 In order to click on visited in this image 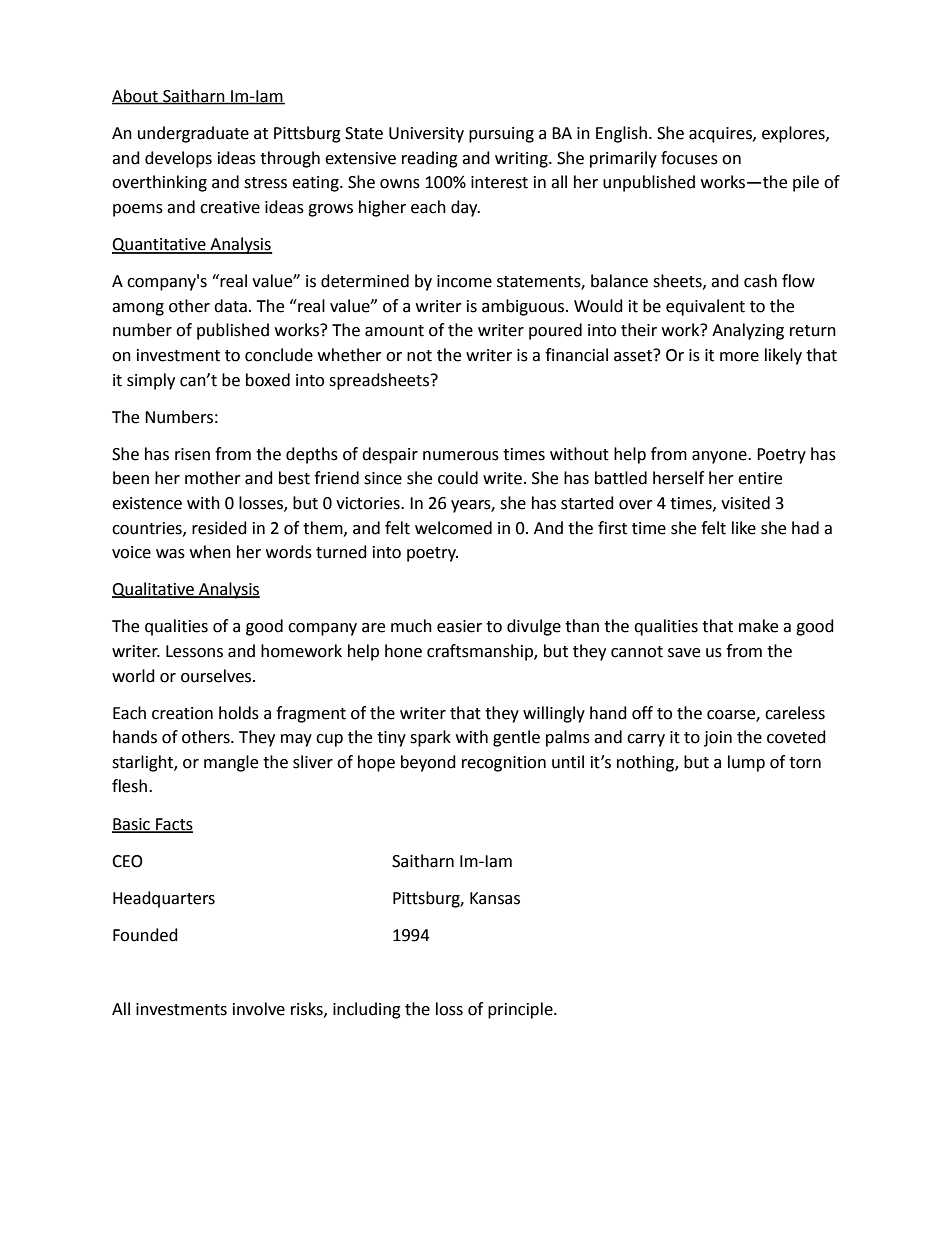, I will do `click(745, 503)`.
